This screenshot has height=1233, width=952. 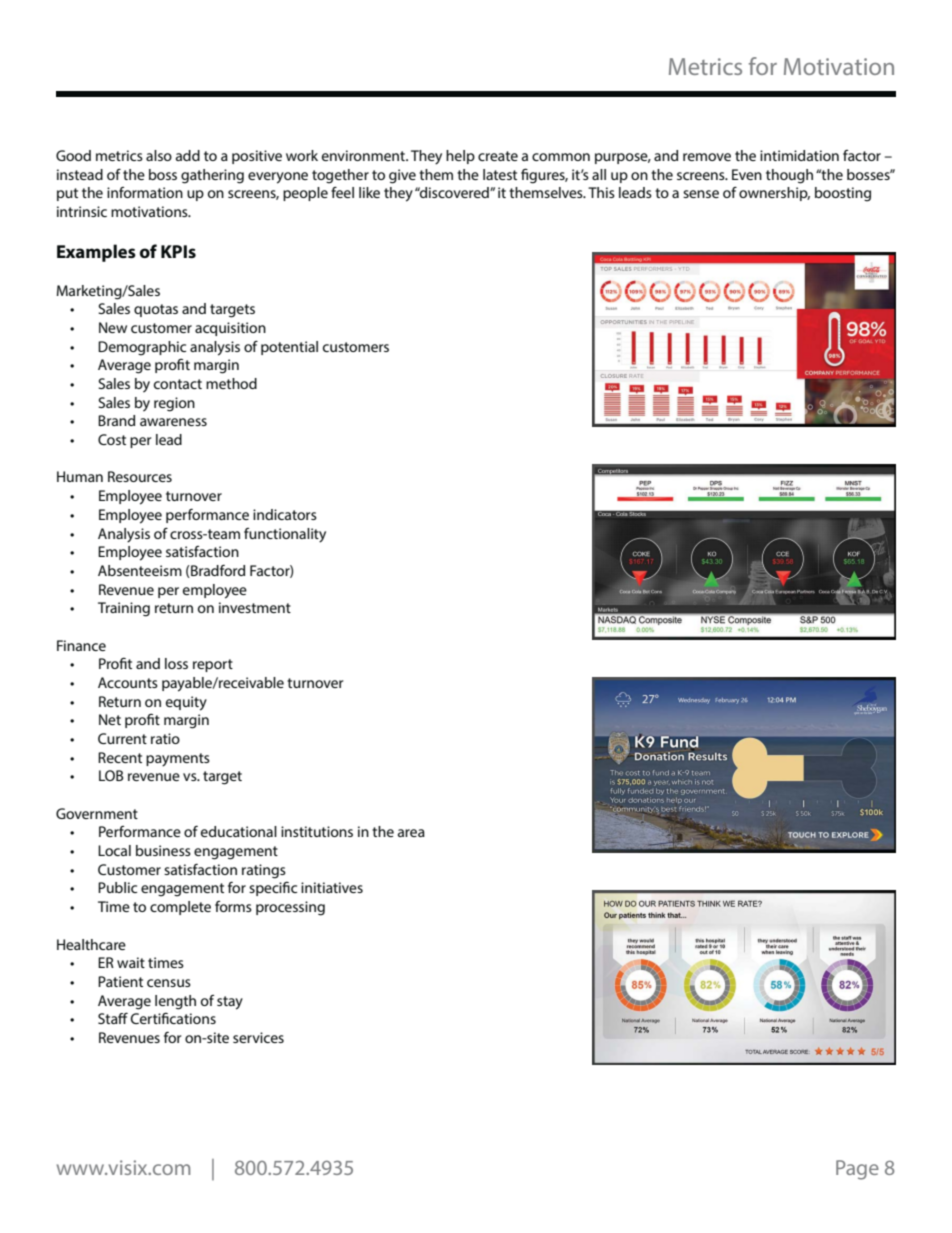 I want to click on complete, so click(x=180, y=908).
